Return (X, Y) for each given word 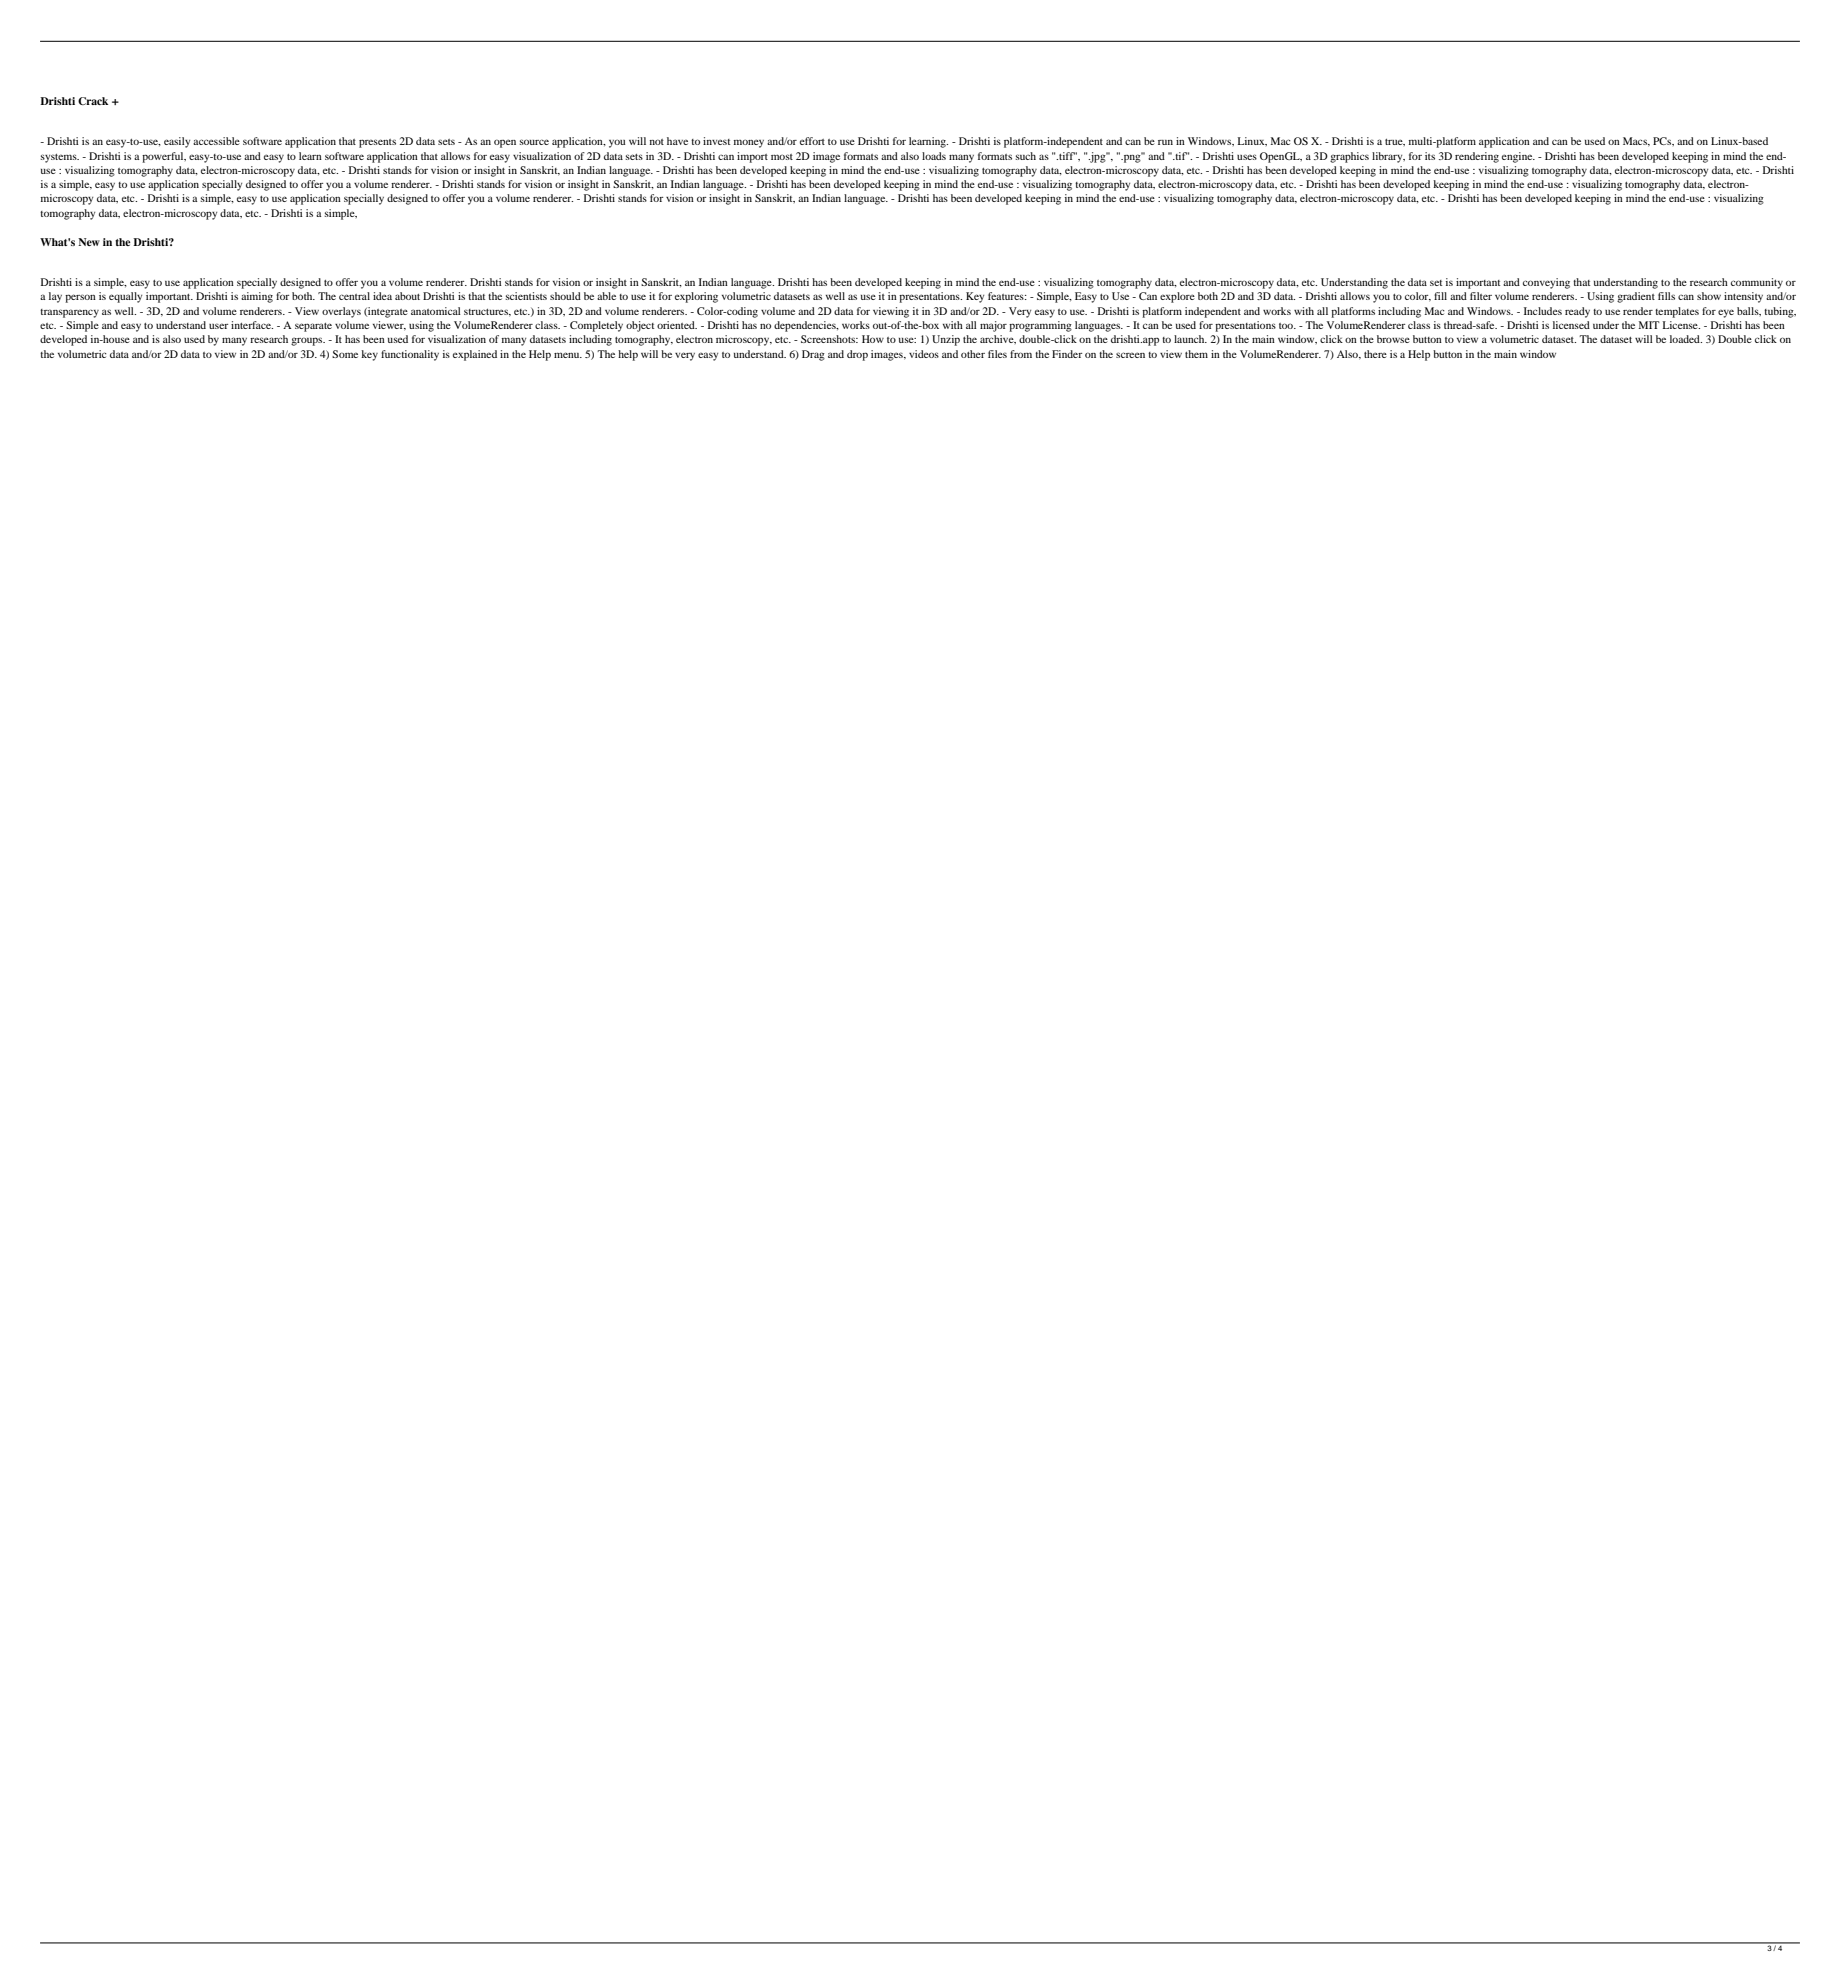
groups (308, 341)
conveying (1546, 283)
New (89, 242)
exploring (696, 297)
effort (812, 141)
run (1165, 142)
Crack (93, 101)
